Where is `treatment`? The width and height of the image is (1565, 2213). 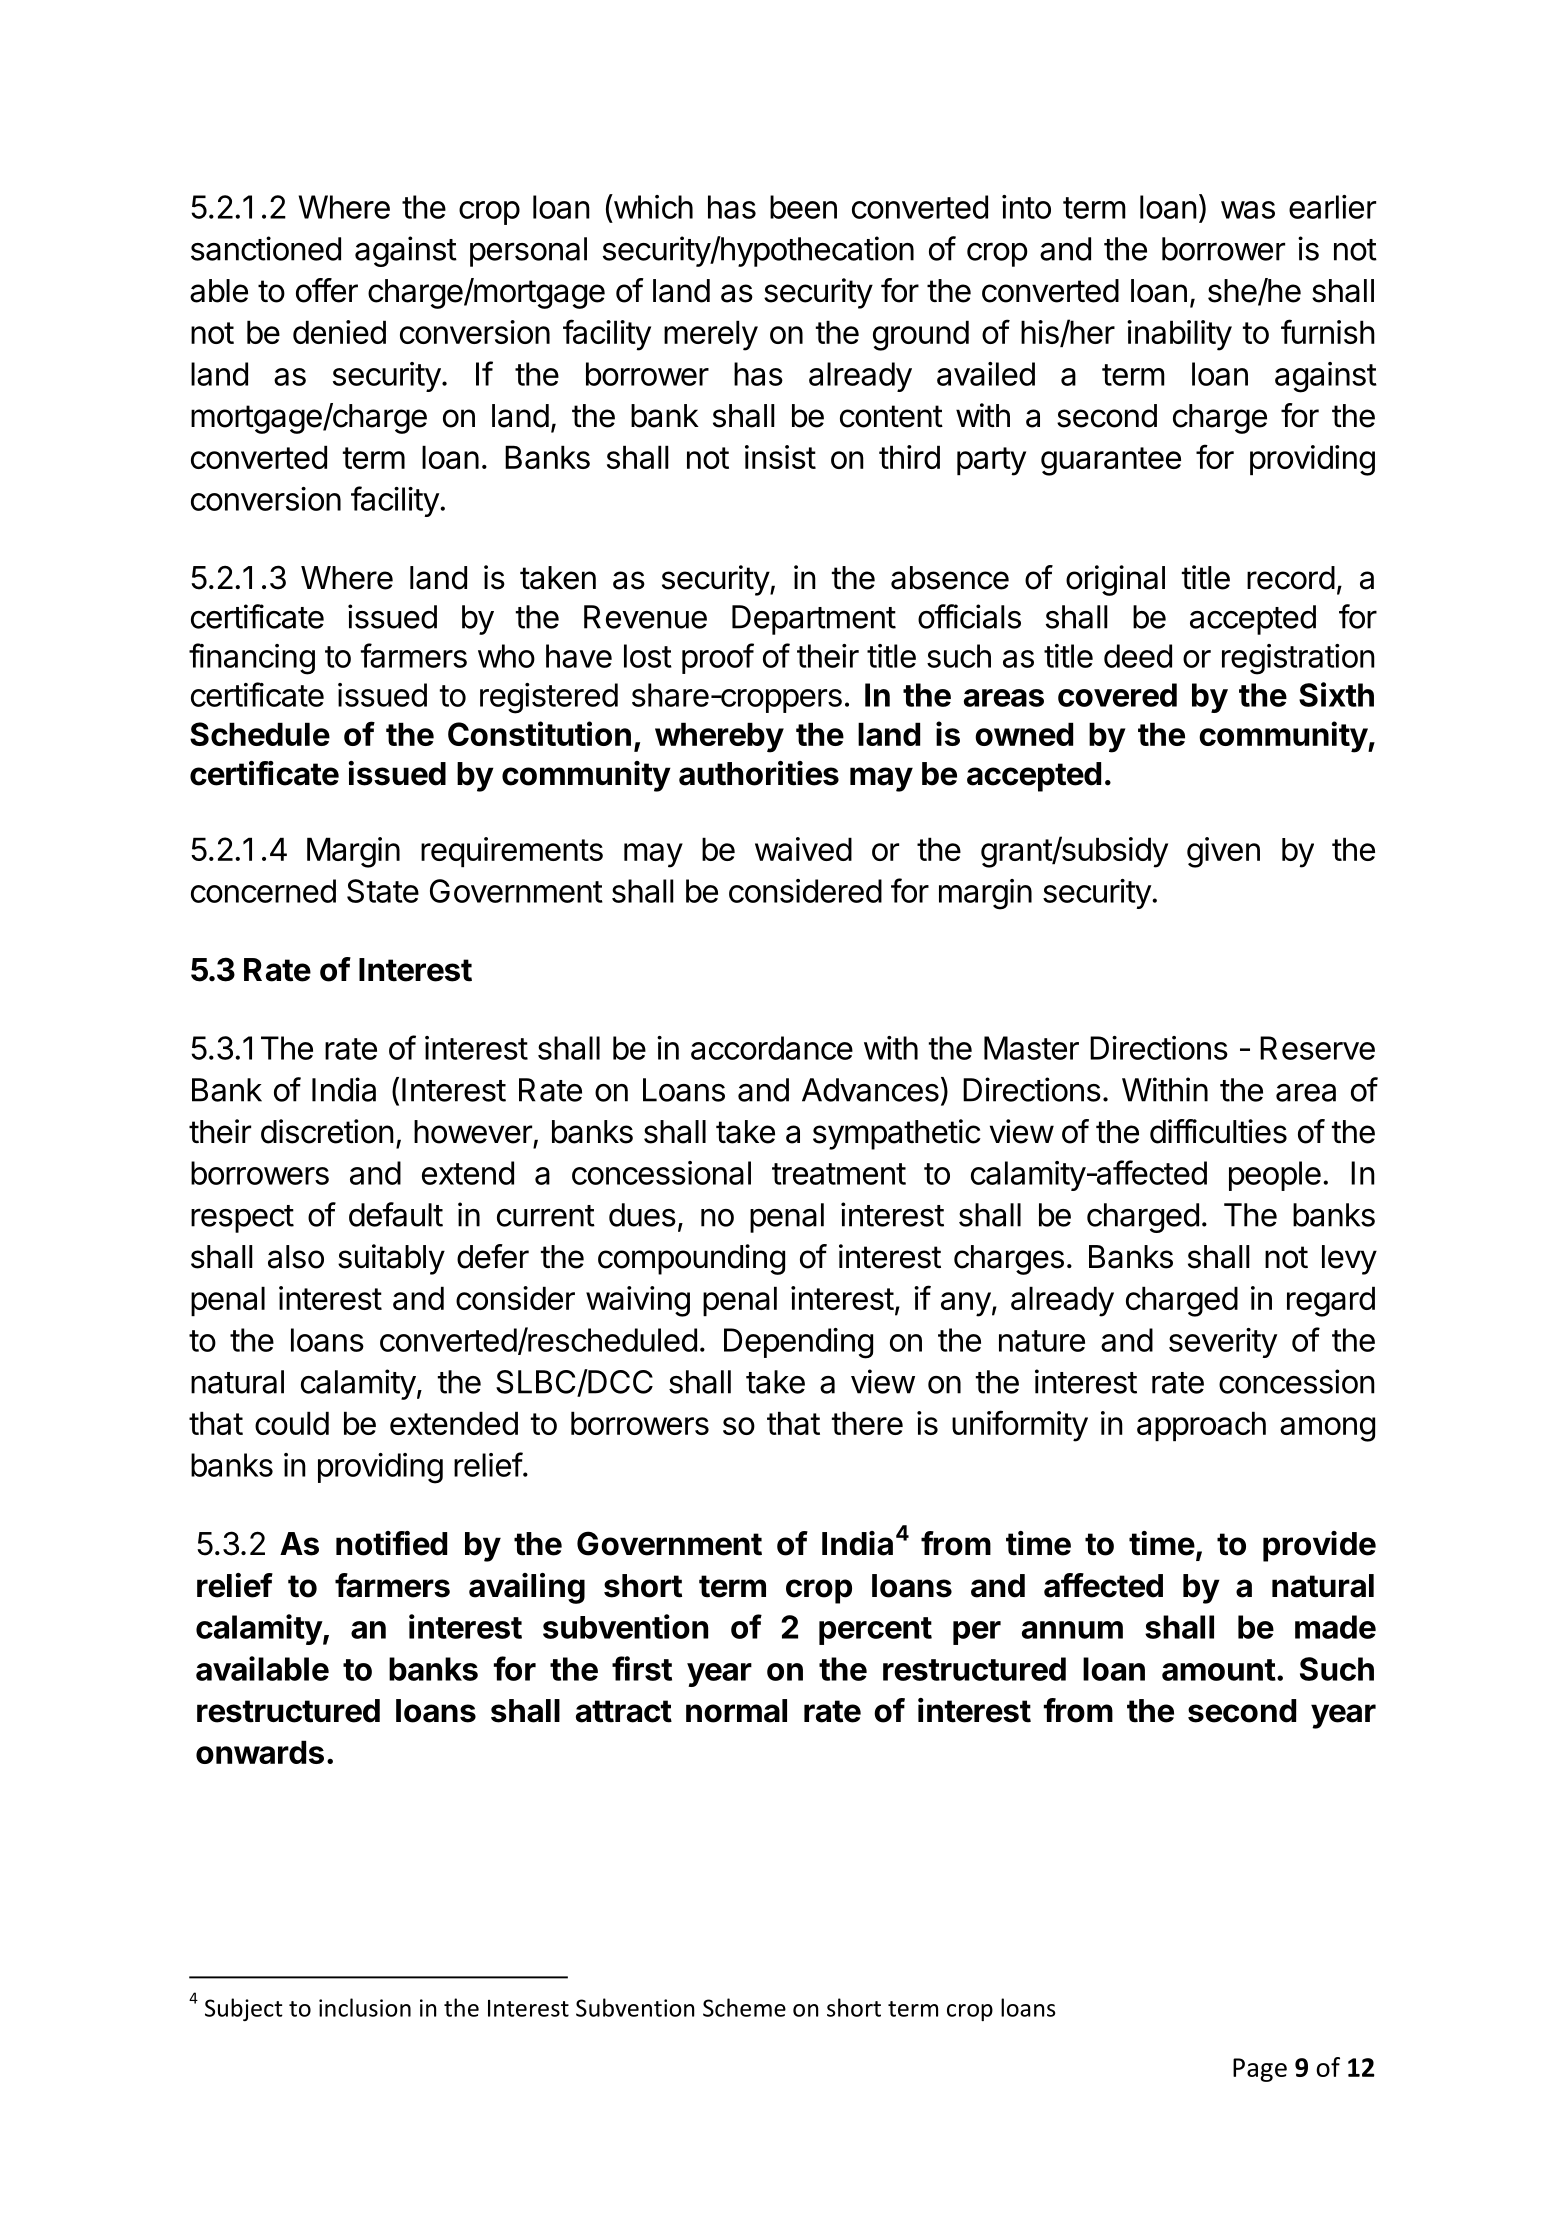 treatment is located at coordinates (839, 1174).
